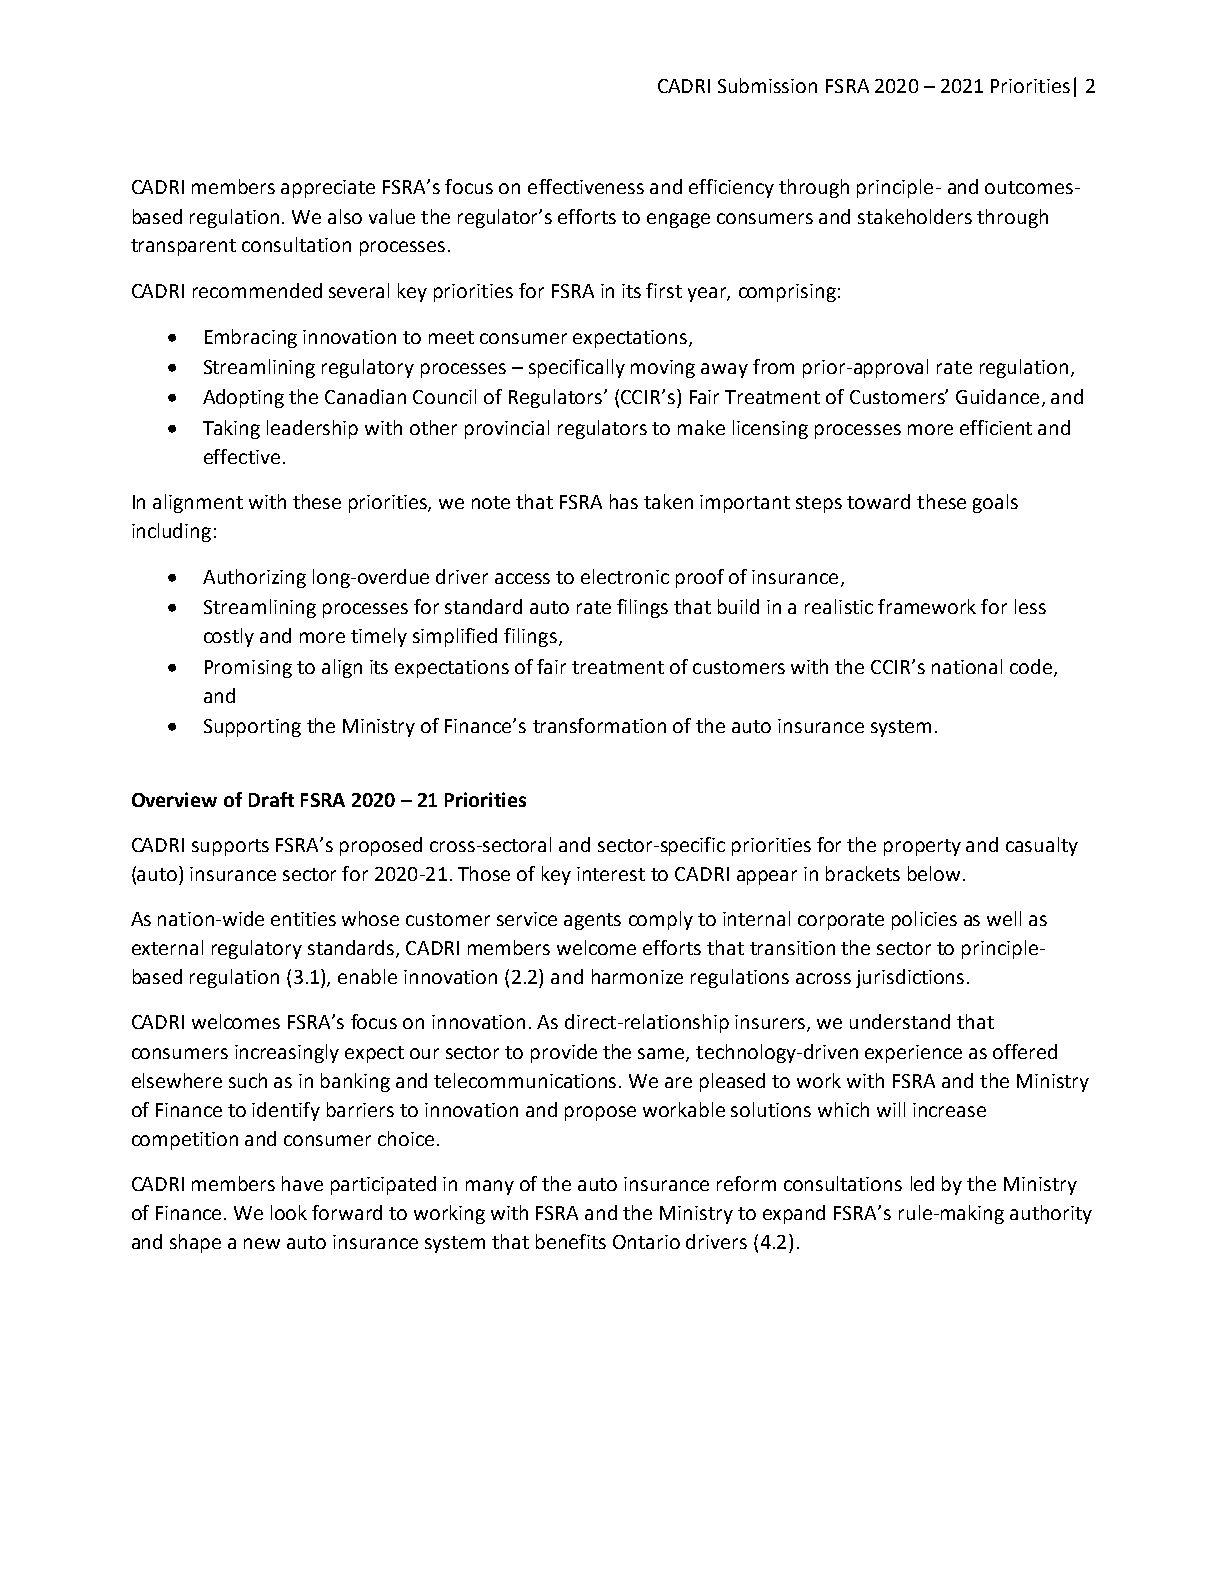 This image has height=1588, width=1227. What do you see at coordinates (599, 725) in the image?
I see `transformation` at bounding box center [599, 725].
